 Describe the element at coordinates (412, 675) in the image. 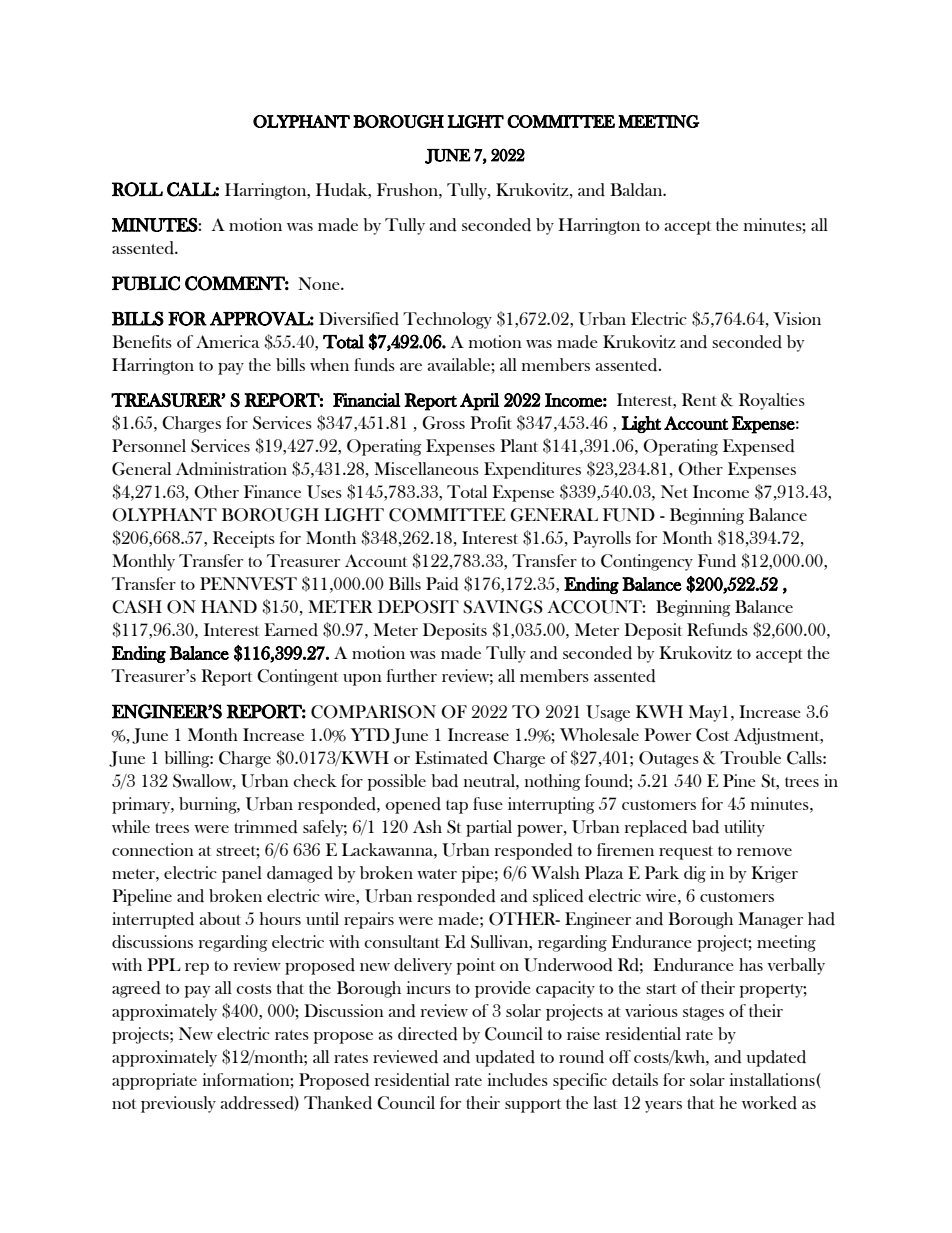

I see `further` at that location.
